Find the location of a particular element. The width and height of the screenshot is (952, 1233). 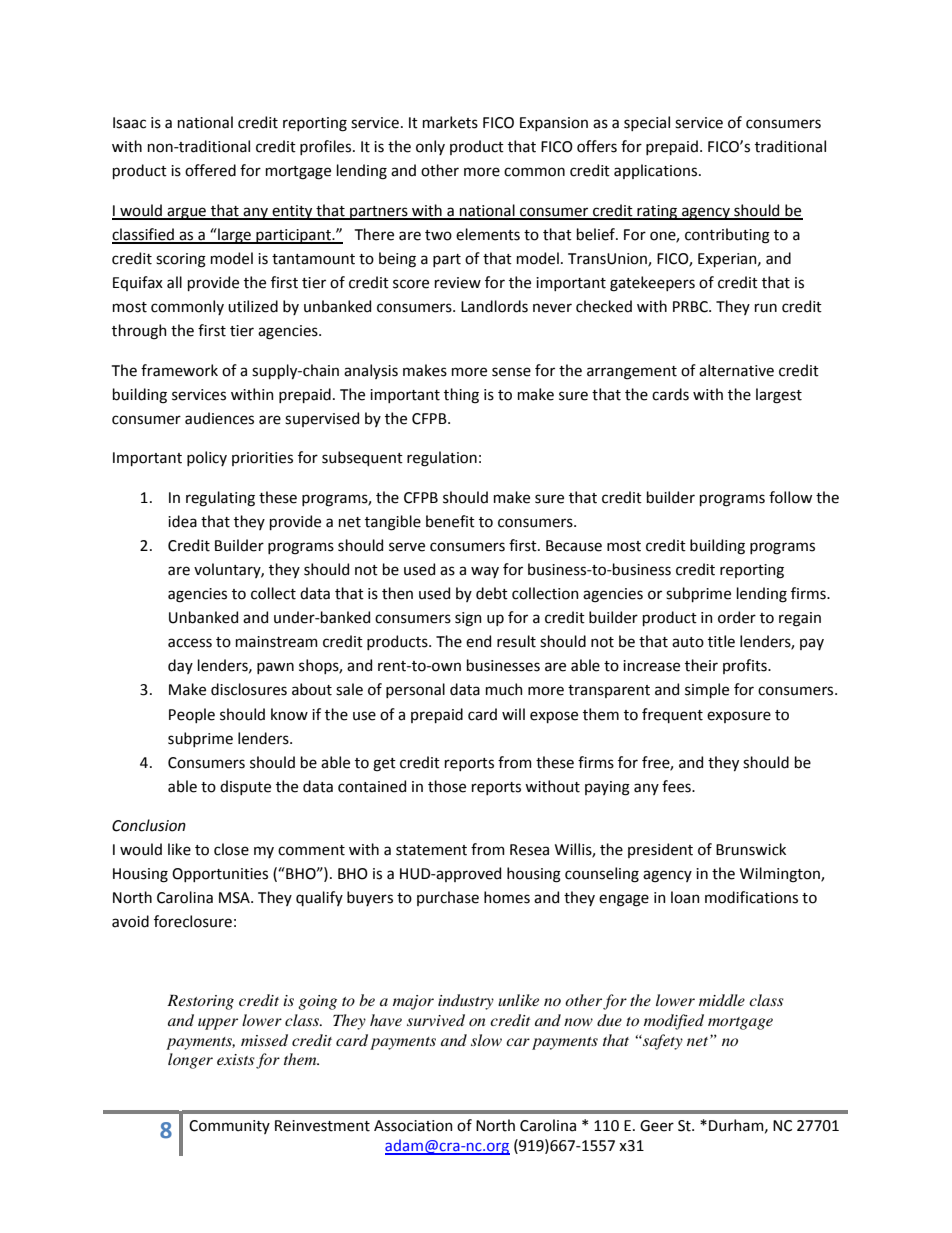

applications is located at coordinates (657, 171).
